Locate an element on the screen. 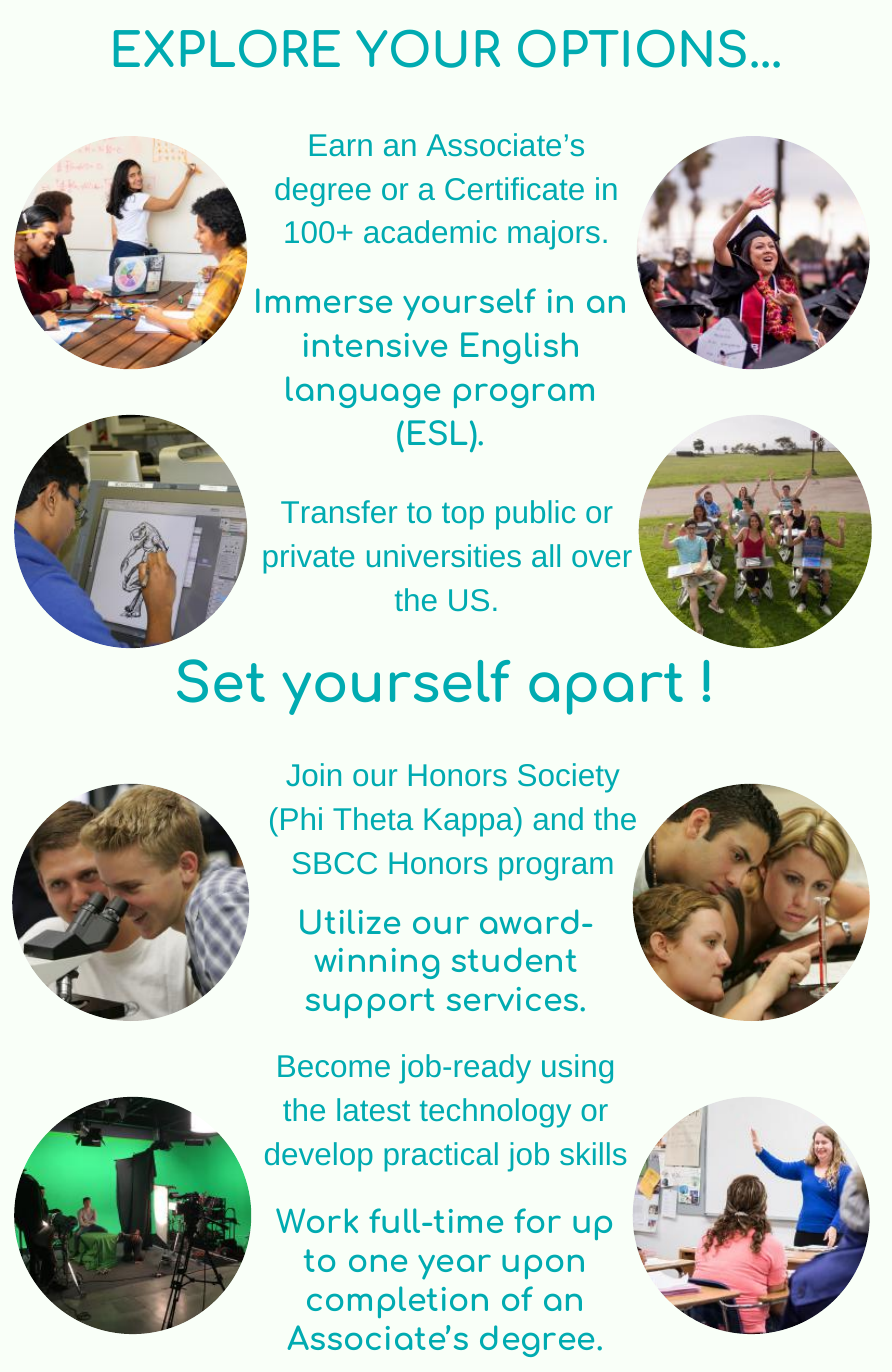 The image size is (892, 1372). EXPLORE is located at coordinates (227, 48).
